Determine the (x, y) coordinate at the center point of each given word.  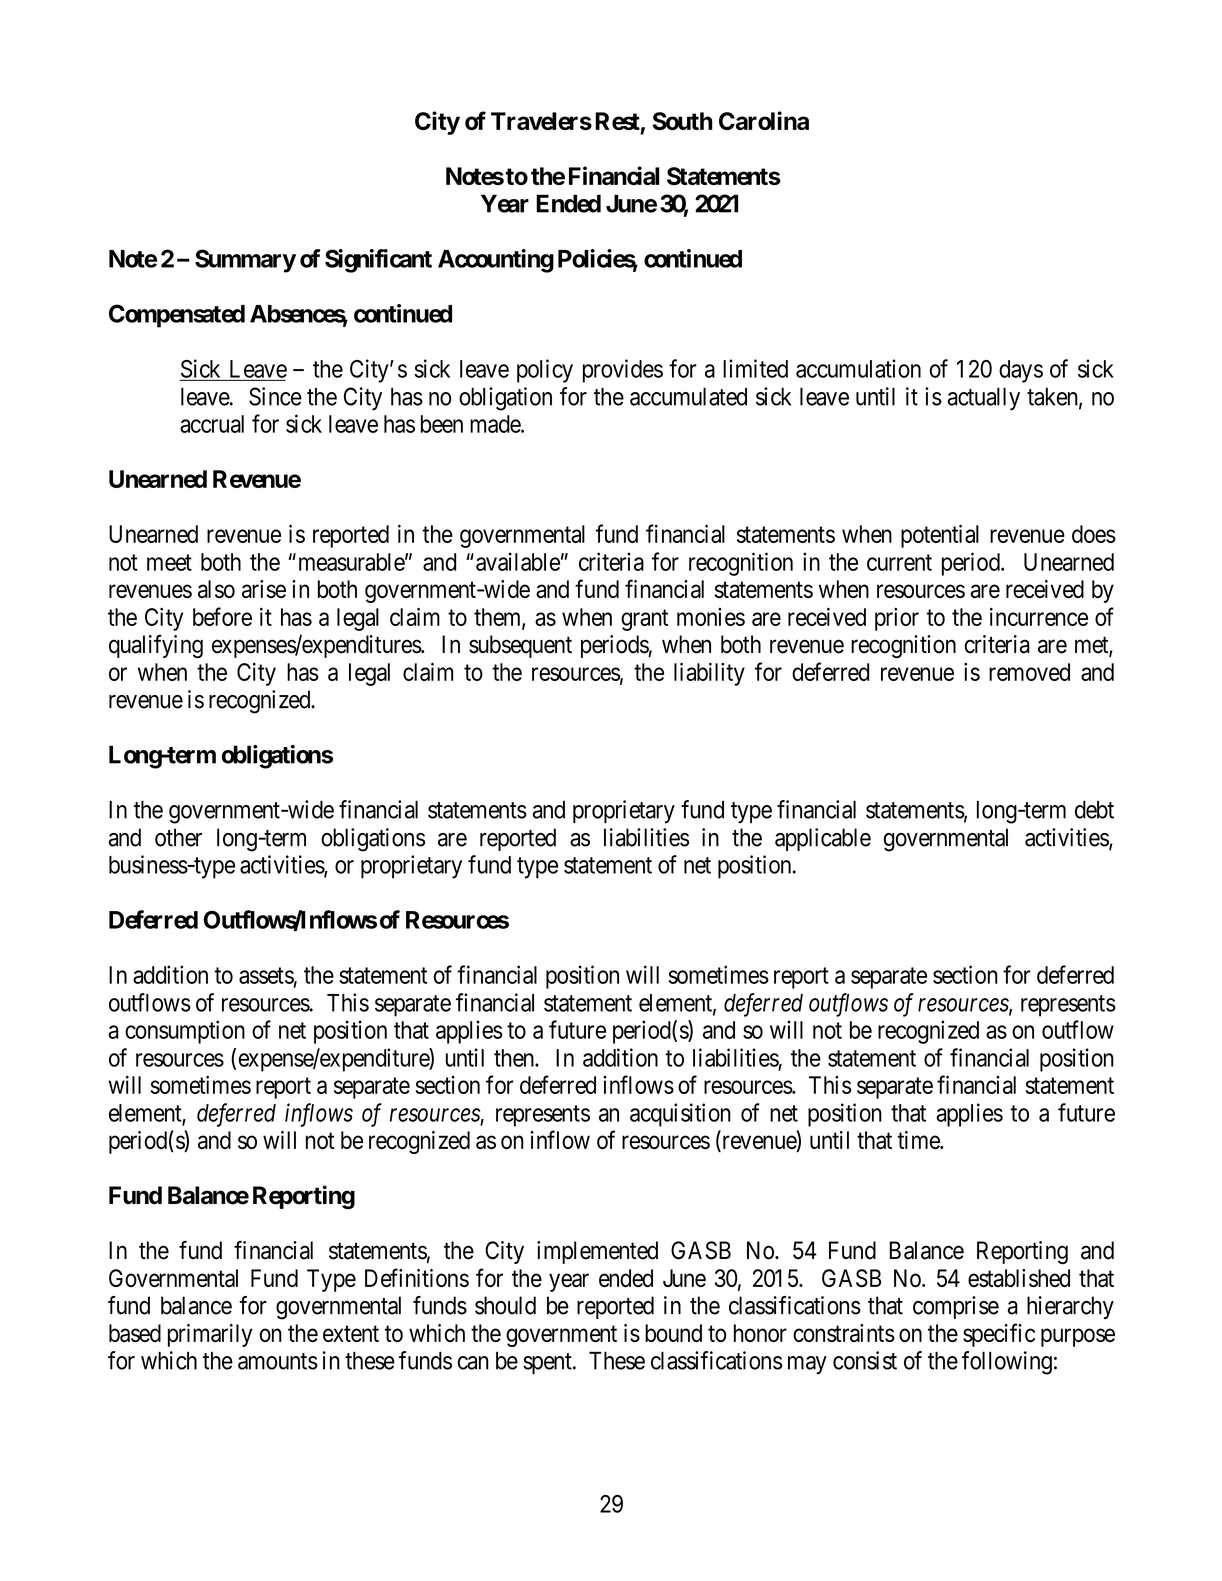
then (515, 1058)
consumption (185, 1032)
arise (264, 589)
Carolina (764, 120)
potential (940, 536)
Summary (245, 261)
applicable (823, 839)
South (683, 121)
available (518, 561)
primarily (210, 1335)
